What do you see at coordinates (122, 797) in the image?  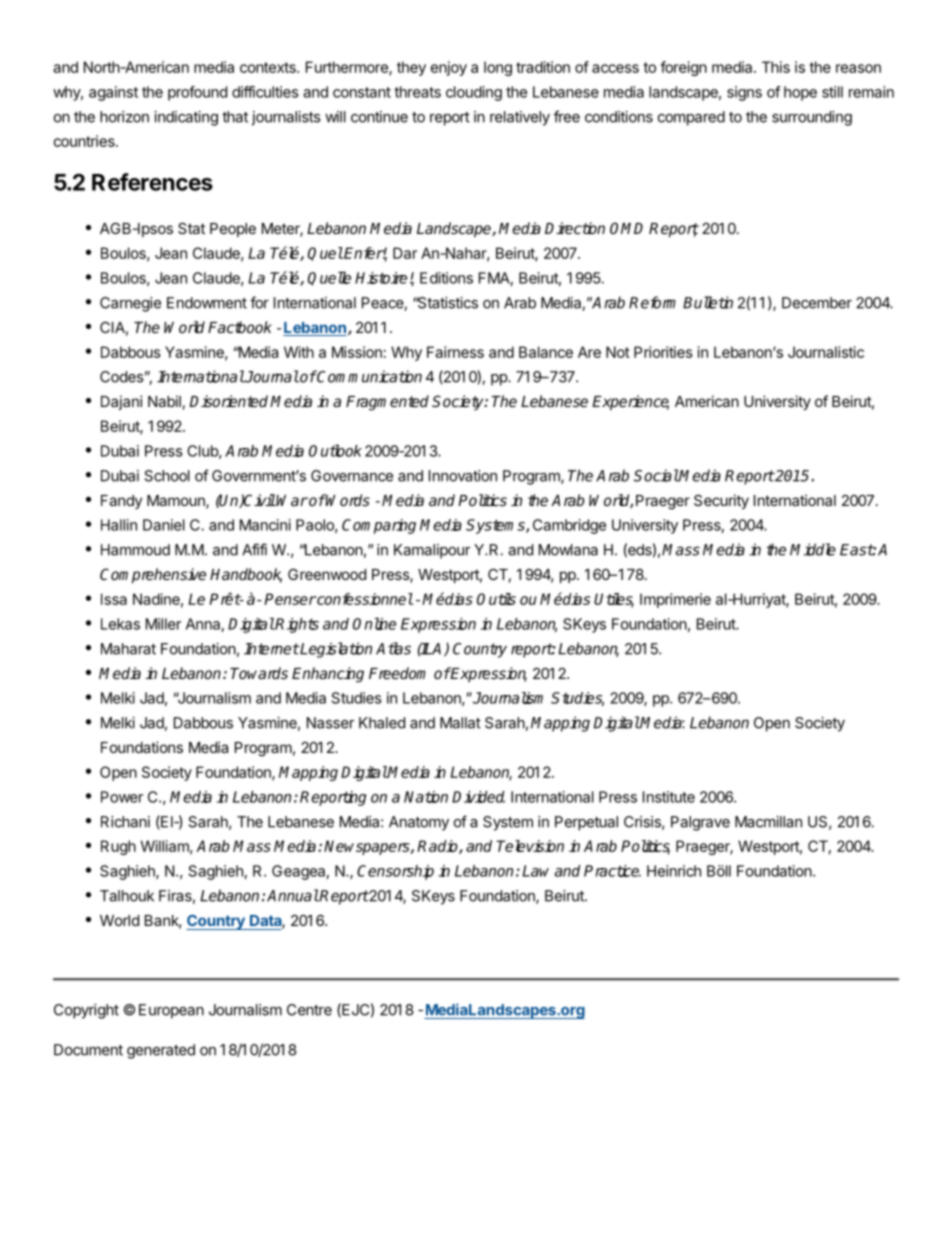 I see `Power` at bounding box center [122, 797].
